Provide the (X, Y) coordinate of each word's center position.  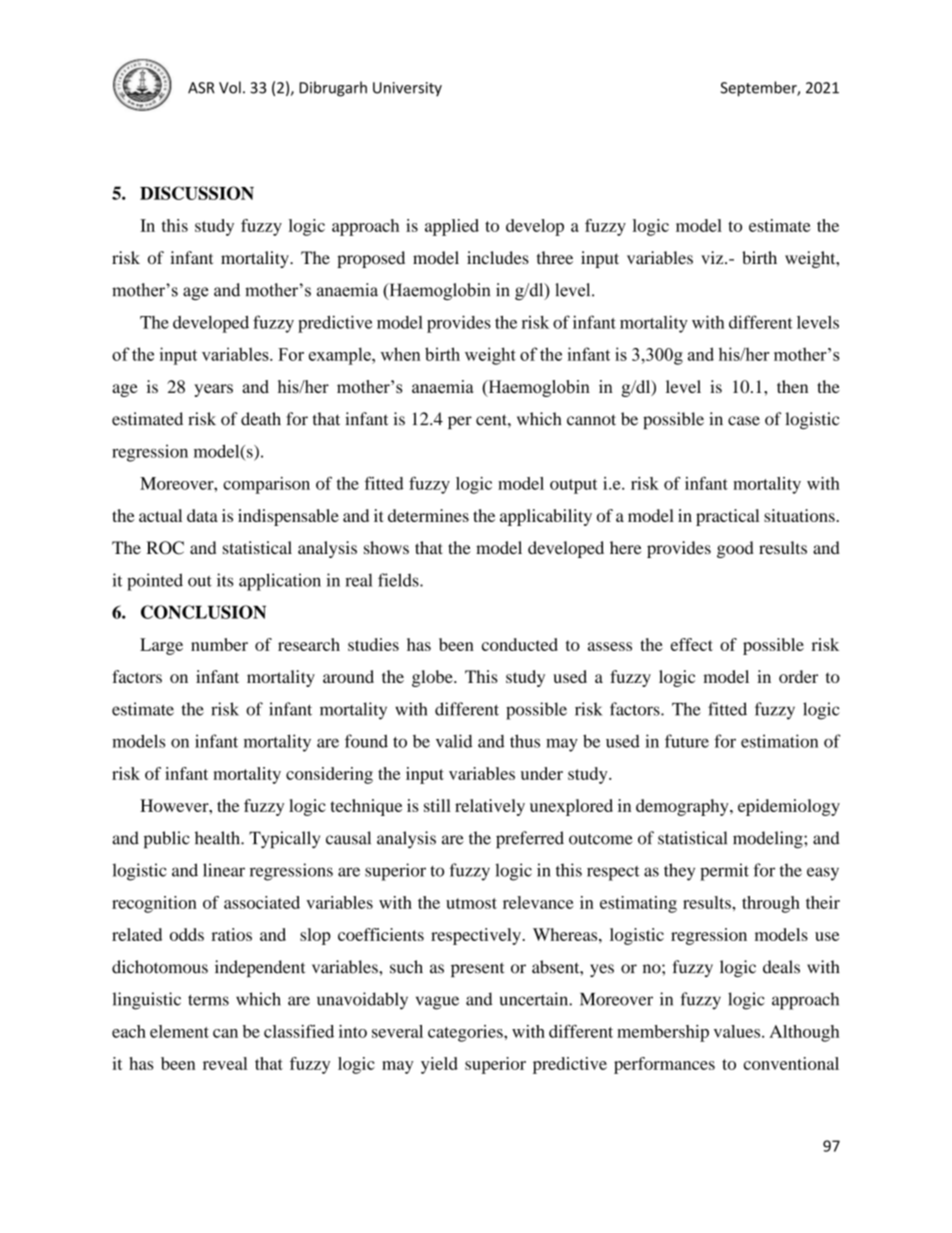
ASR (201, 88)
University (407, 89)
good (735, 549)
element (179, 1031)
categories (466, 1033)
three (555, 257)
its (225, 580)
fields (399, 580)
